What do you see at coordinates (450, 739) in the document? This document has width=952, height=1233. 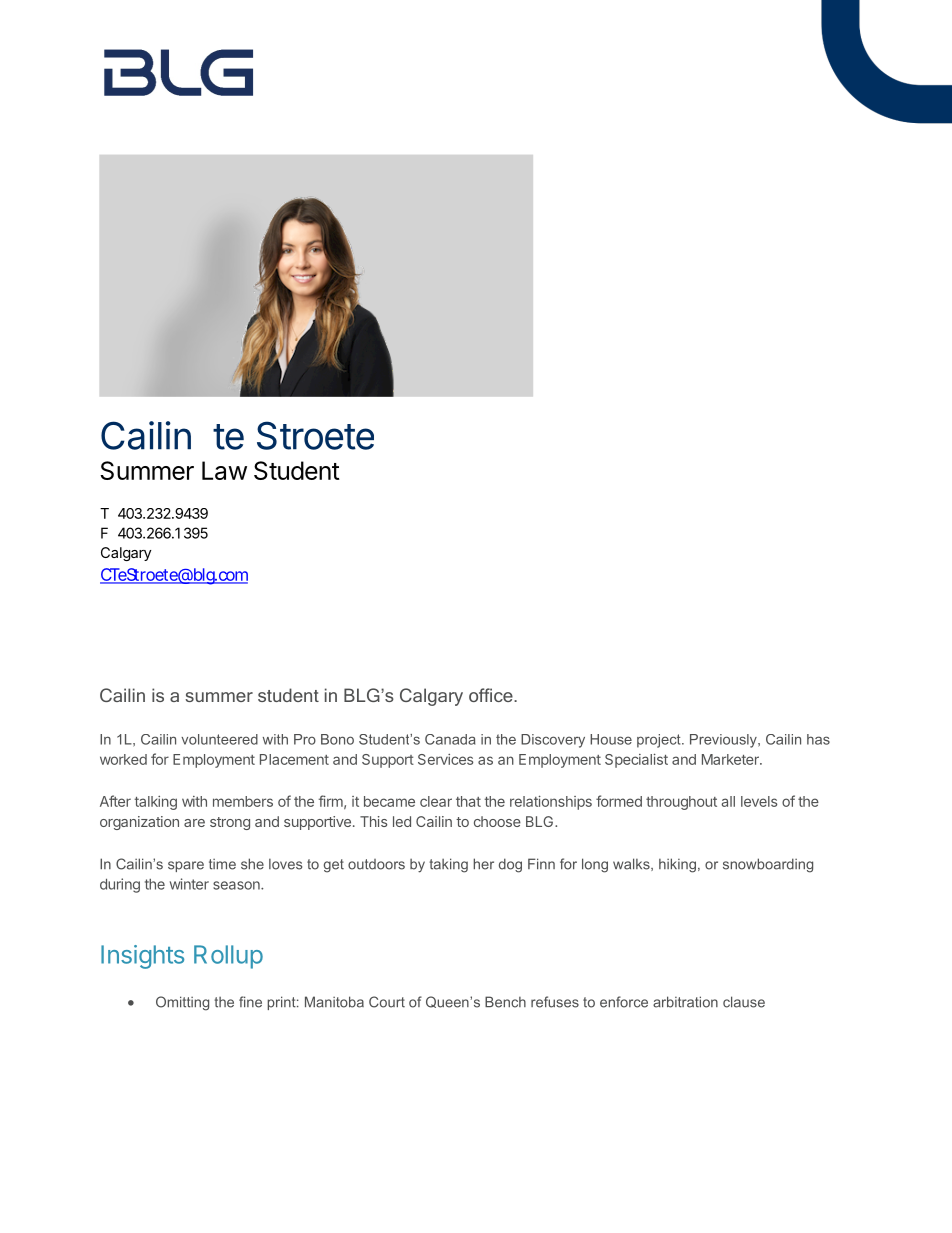 I see `Canada` at bounding box center [450, 739].
